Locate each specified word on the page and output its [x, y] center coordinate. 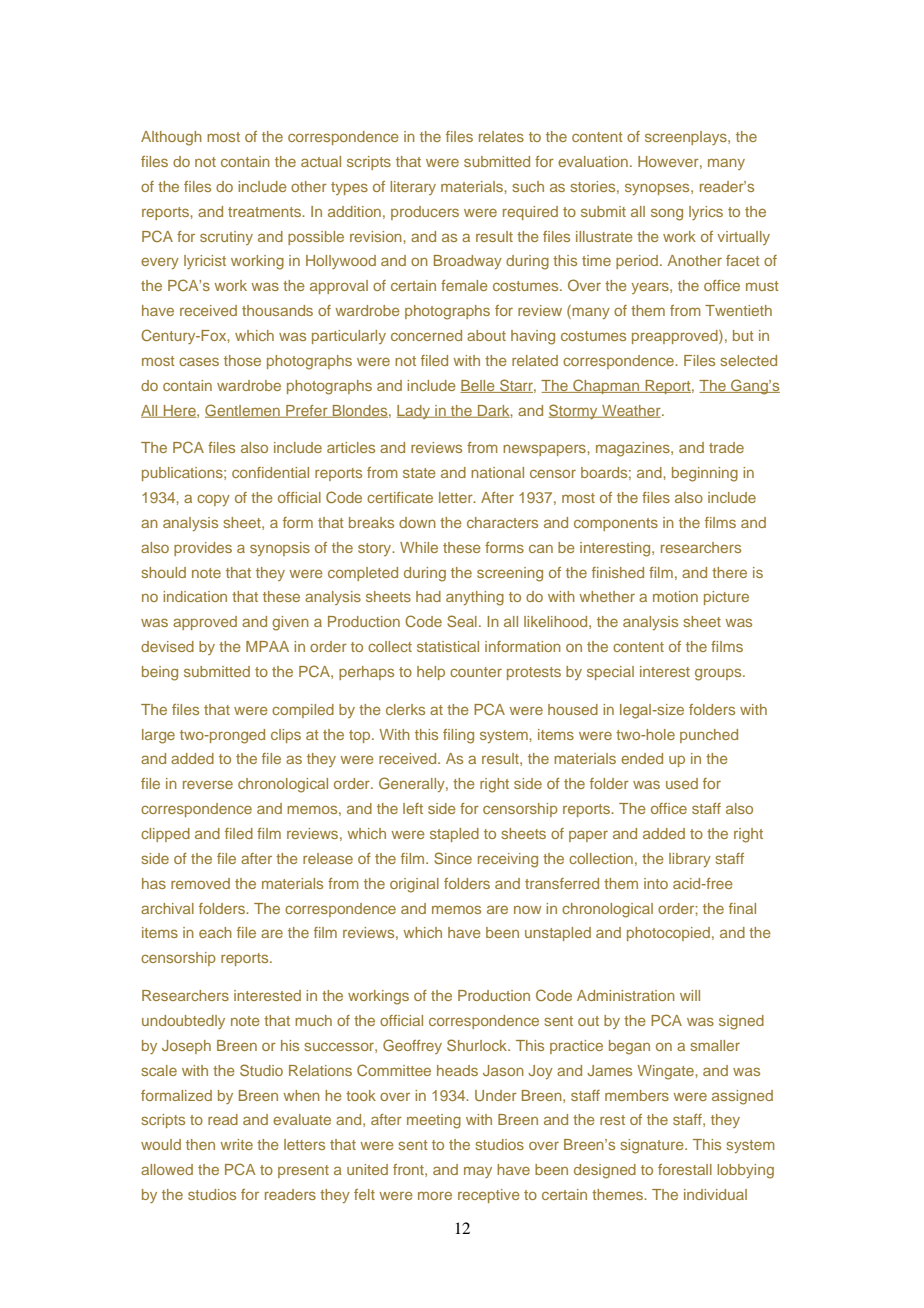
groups [719, 674]
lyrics [706, 213]
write [236, 1144]
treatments [266, 212]
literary [413, 188]
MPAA [267, 646]
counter [476, 672]
